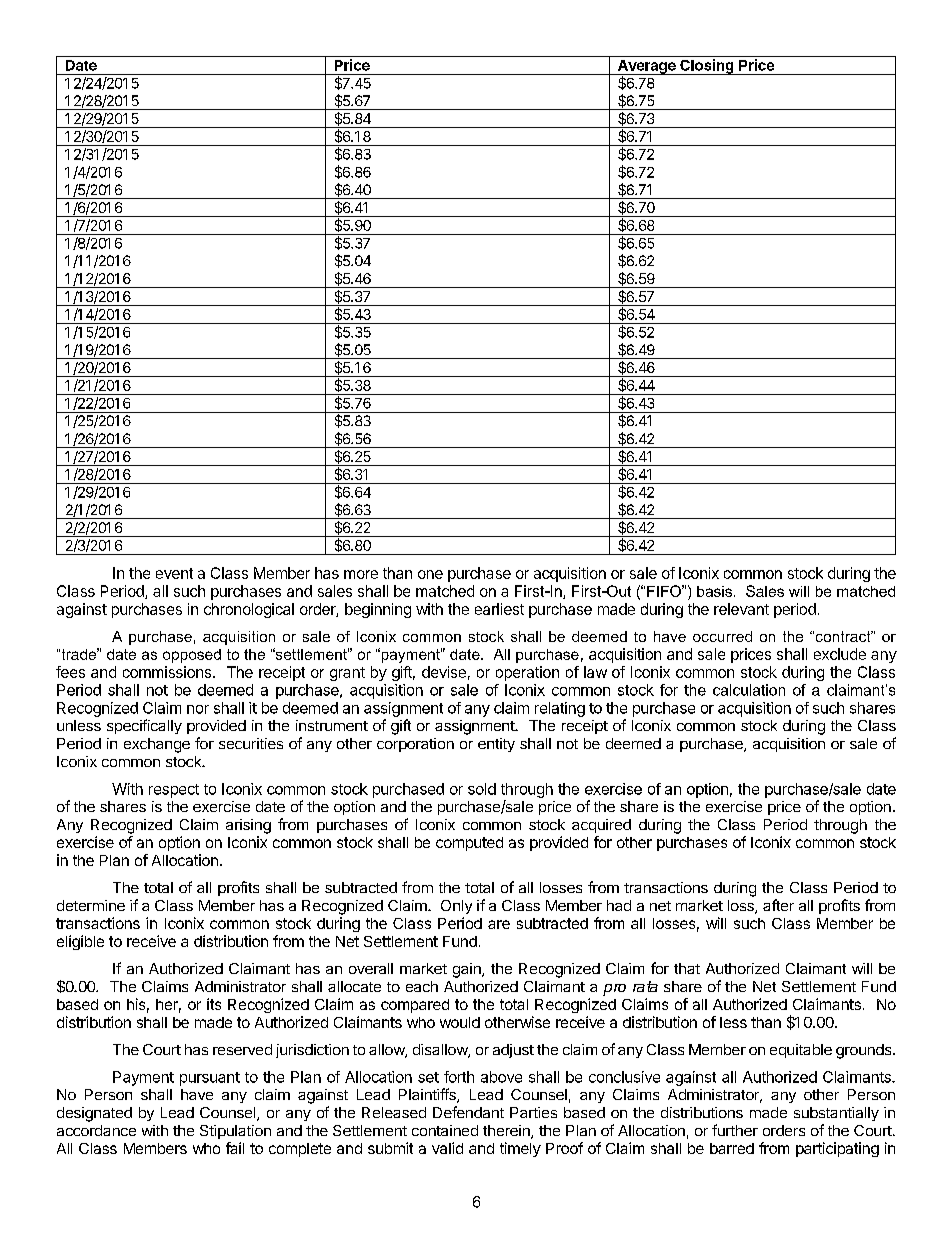  I want to click on Closing, so click(707, 67).
